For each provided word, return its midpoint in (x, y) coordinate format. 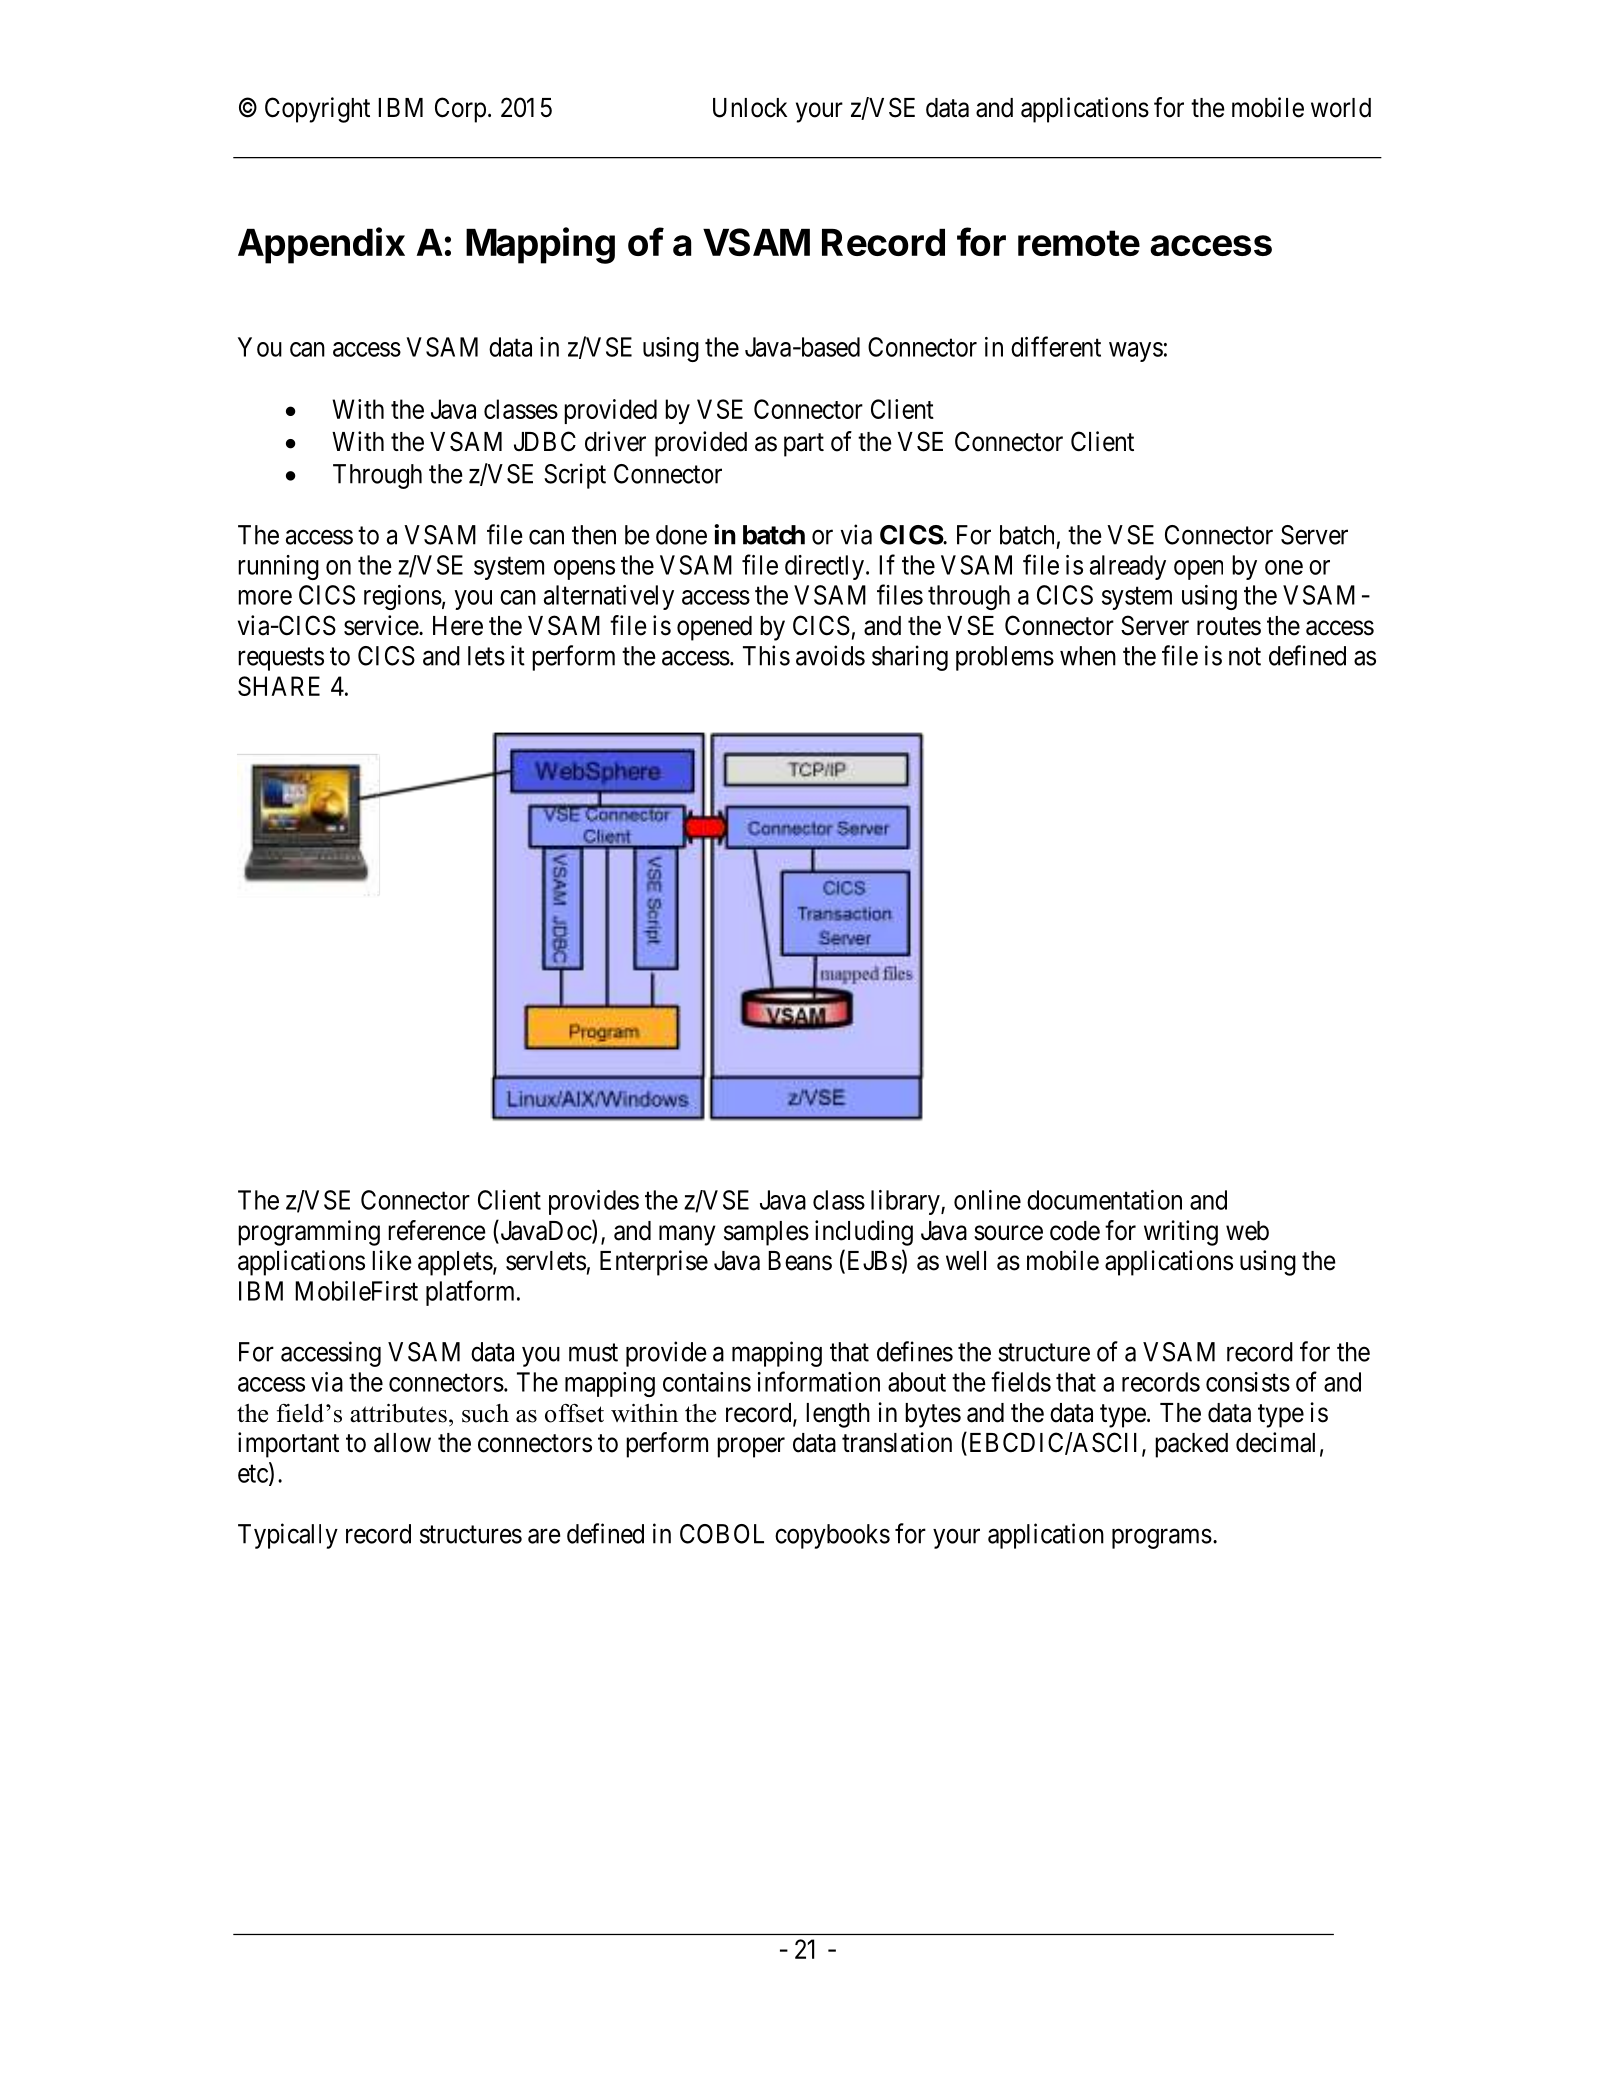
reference (437, 1230)
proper (751, 1447)
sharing (910, 658)
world (1341, 108)
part (804, 445)
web (1247, 1231)
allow (402, 1443)
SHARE (279, 686)
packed (1191, 1445)
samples (766, 1233)
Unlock (750, 108)
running (278, 567)
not (1245, 657)
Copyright (317, 110)
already (1128, 567)
